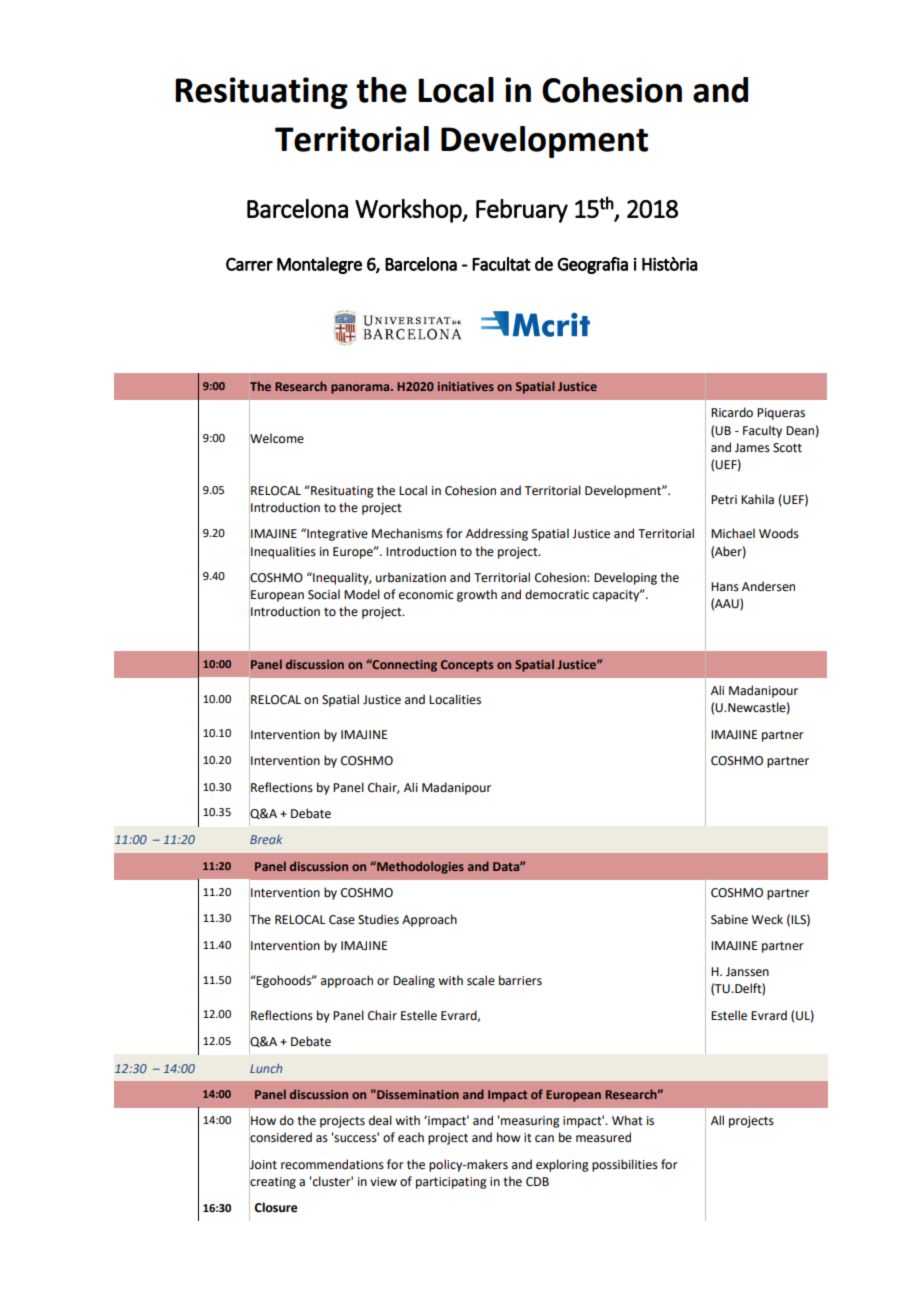 This screenshot has width=924, height=1308. What do you see at coordinates (249, 264) in the screenshot?
I see `Carrer` at bounding box center [249, 264].
